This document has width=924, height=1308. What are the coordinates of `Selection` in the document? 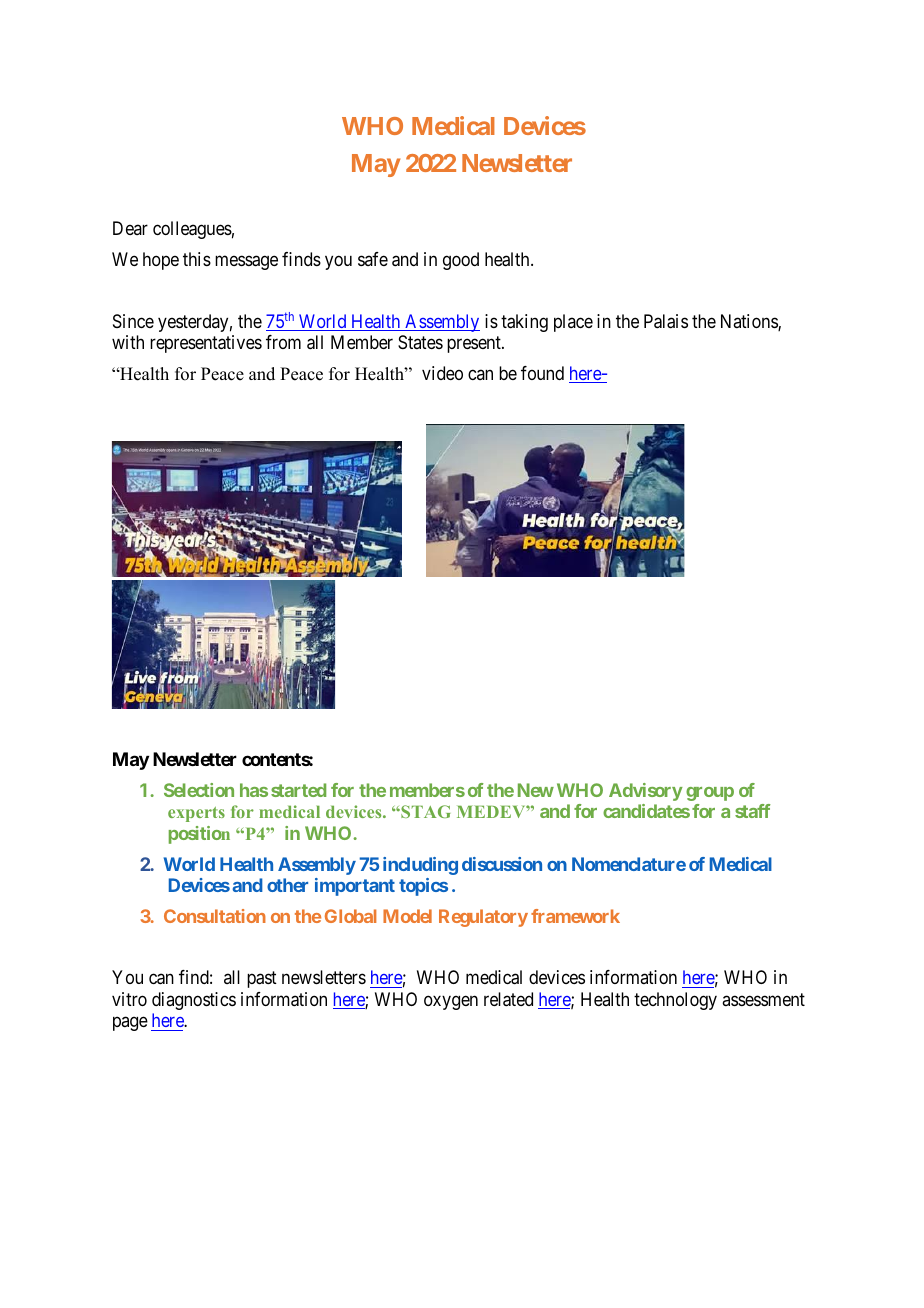 It's located at (199, 790).
